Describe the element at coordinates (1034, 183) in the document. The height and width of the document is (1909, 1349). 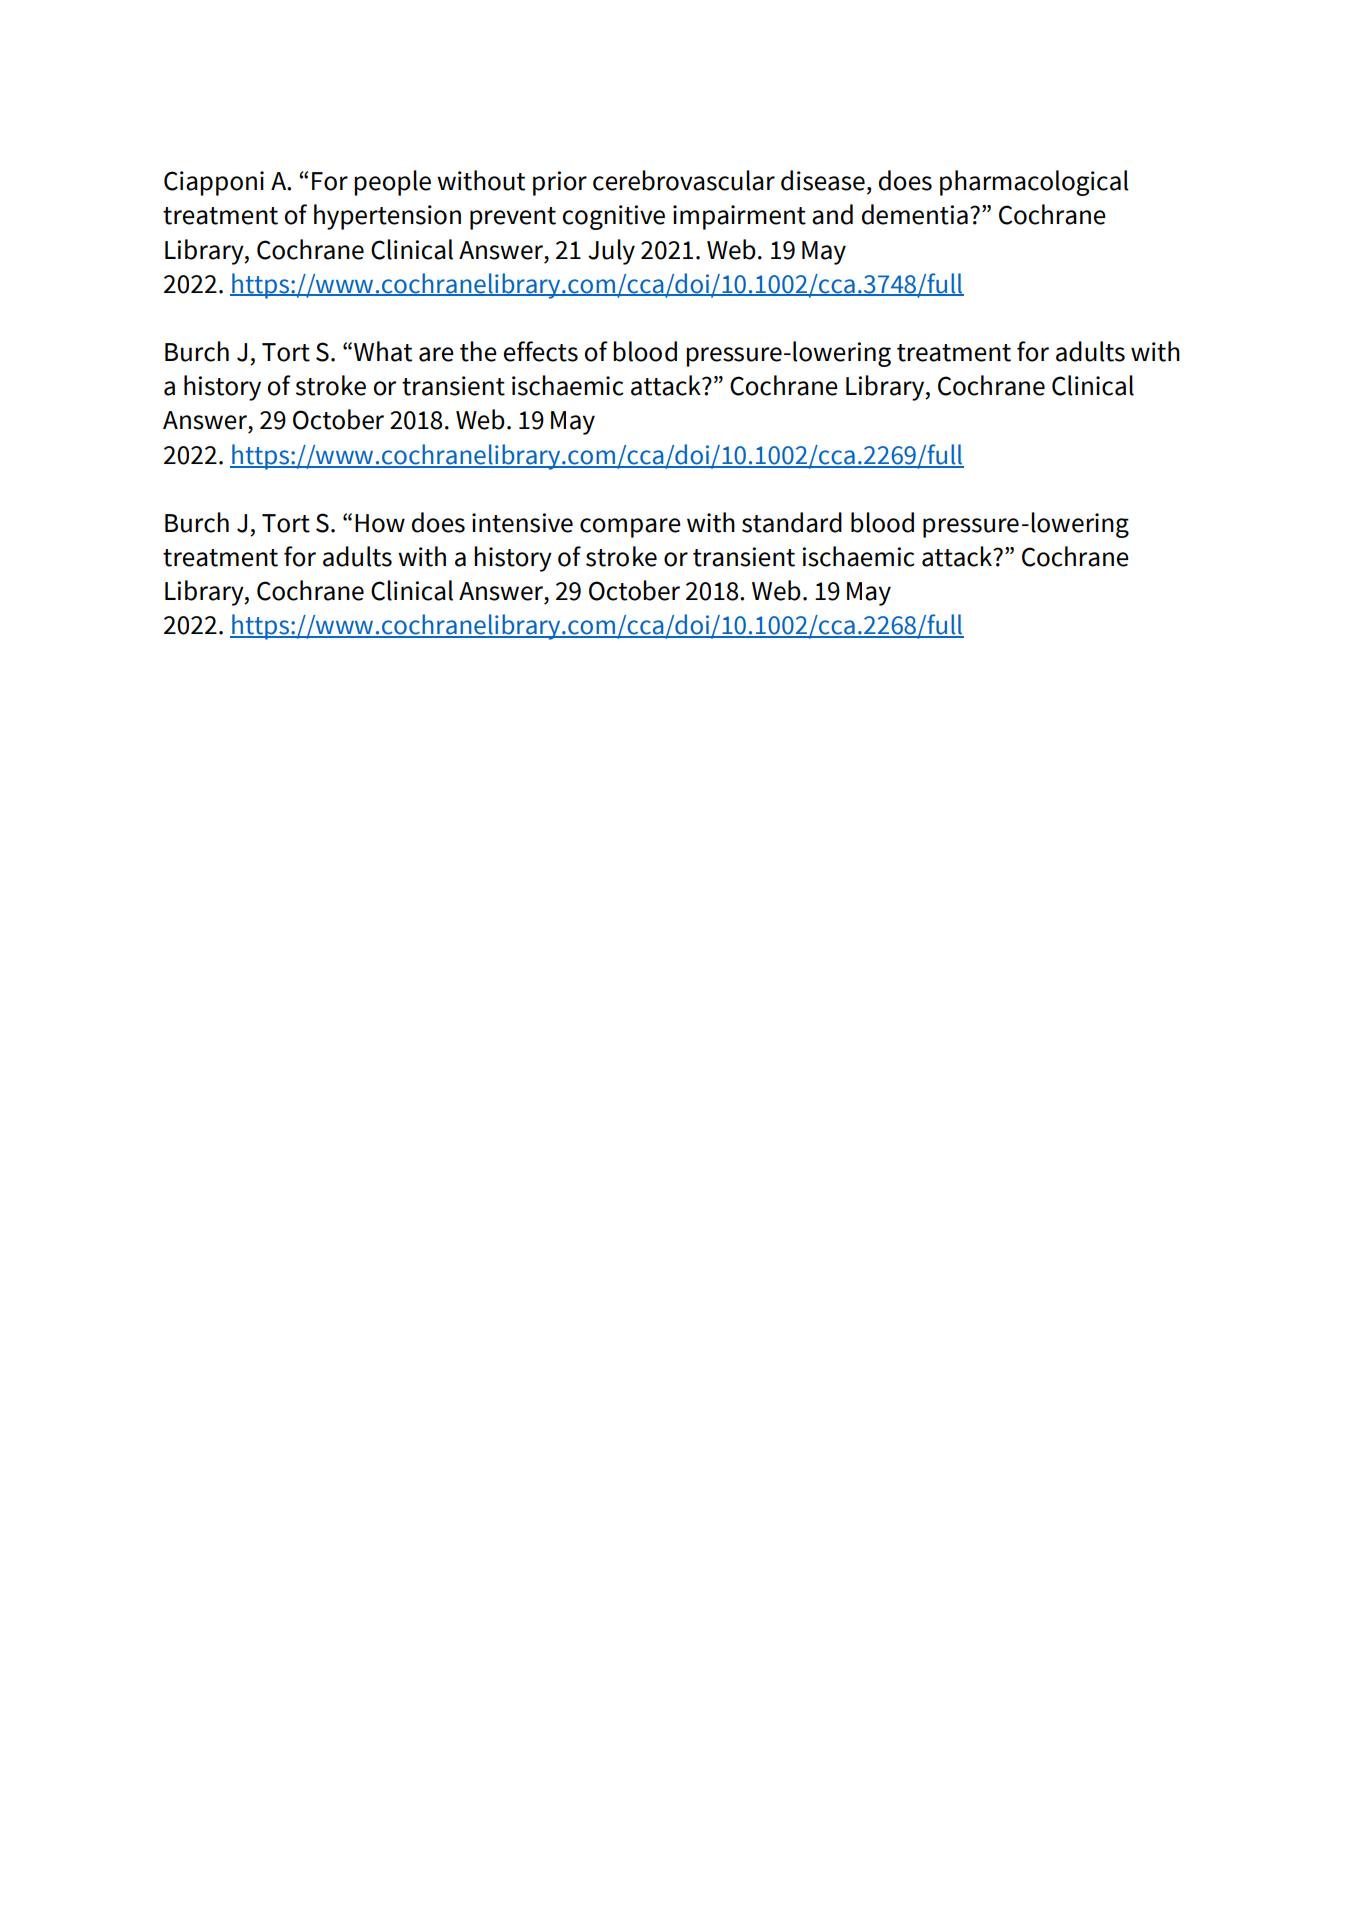
I see `pharmacological` at that location.
